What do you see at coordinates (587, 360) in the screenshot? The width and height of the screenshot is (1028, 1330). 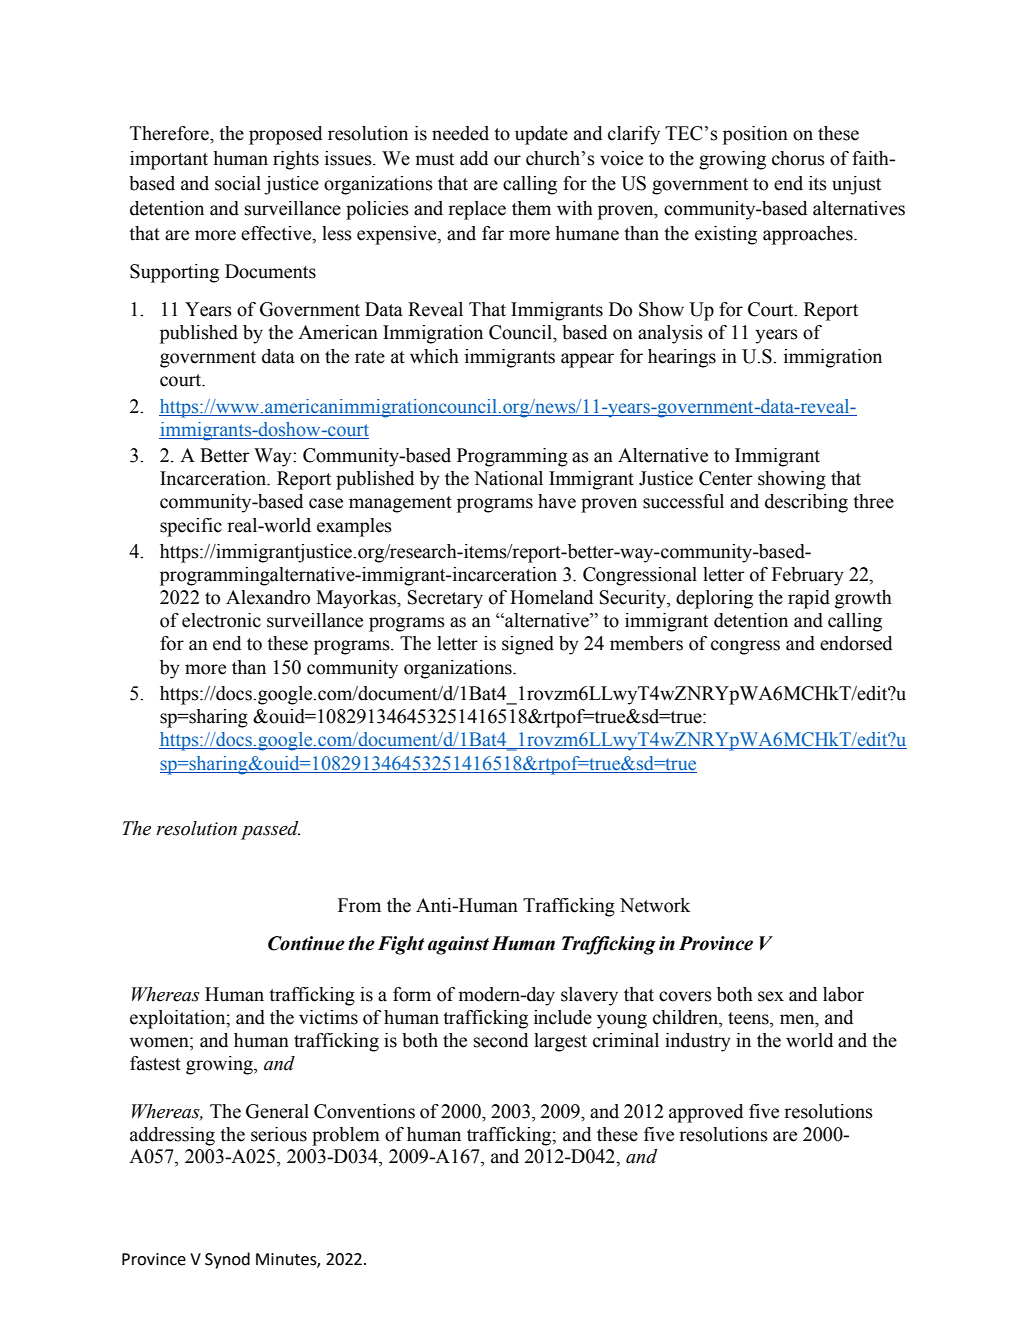 I see `appear` at bounding box center [587, 360].
